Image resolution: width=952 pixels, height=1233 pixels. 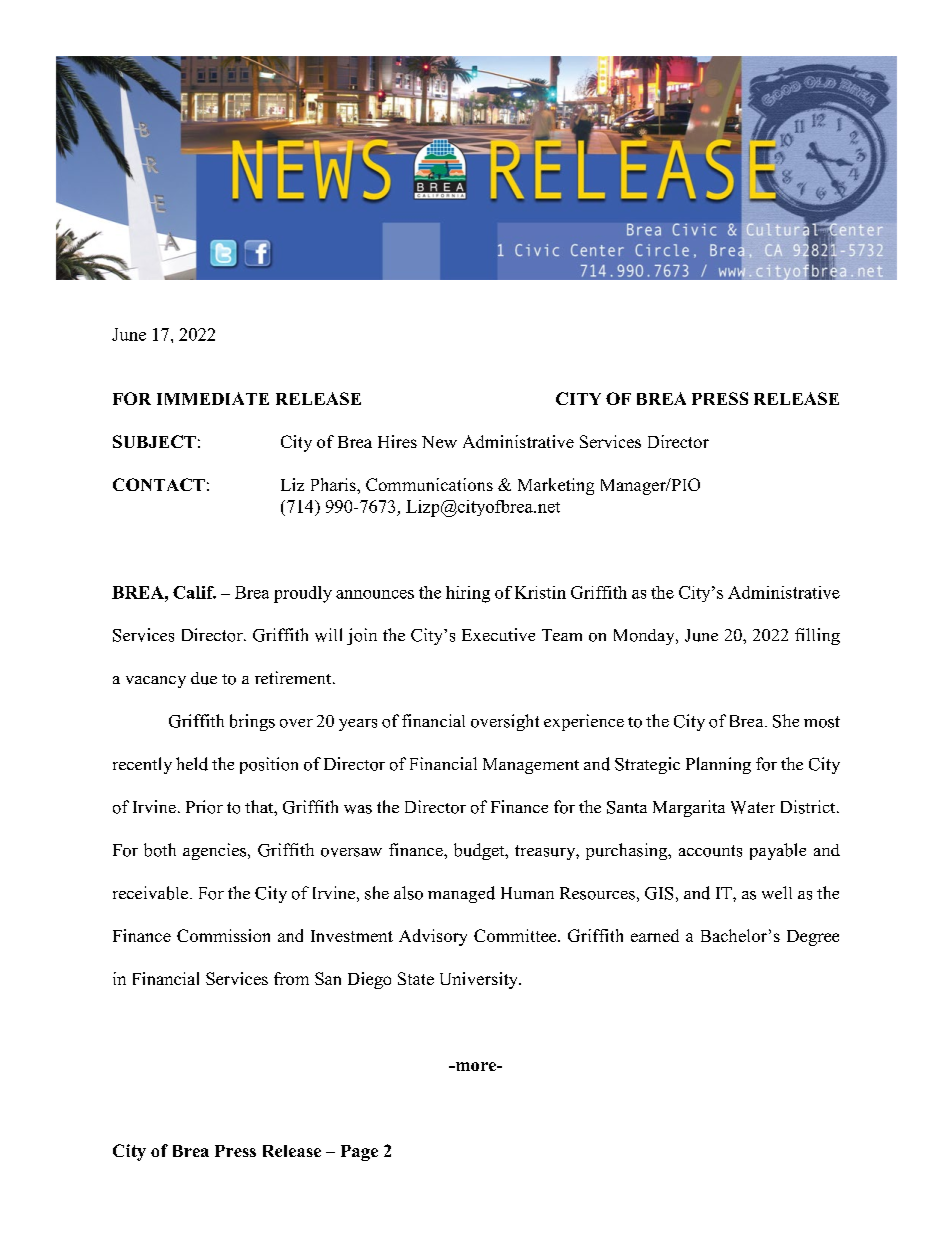 I want to click on Marketing, so click(x=556, y=486).
